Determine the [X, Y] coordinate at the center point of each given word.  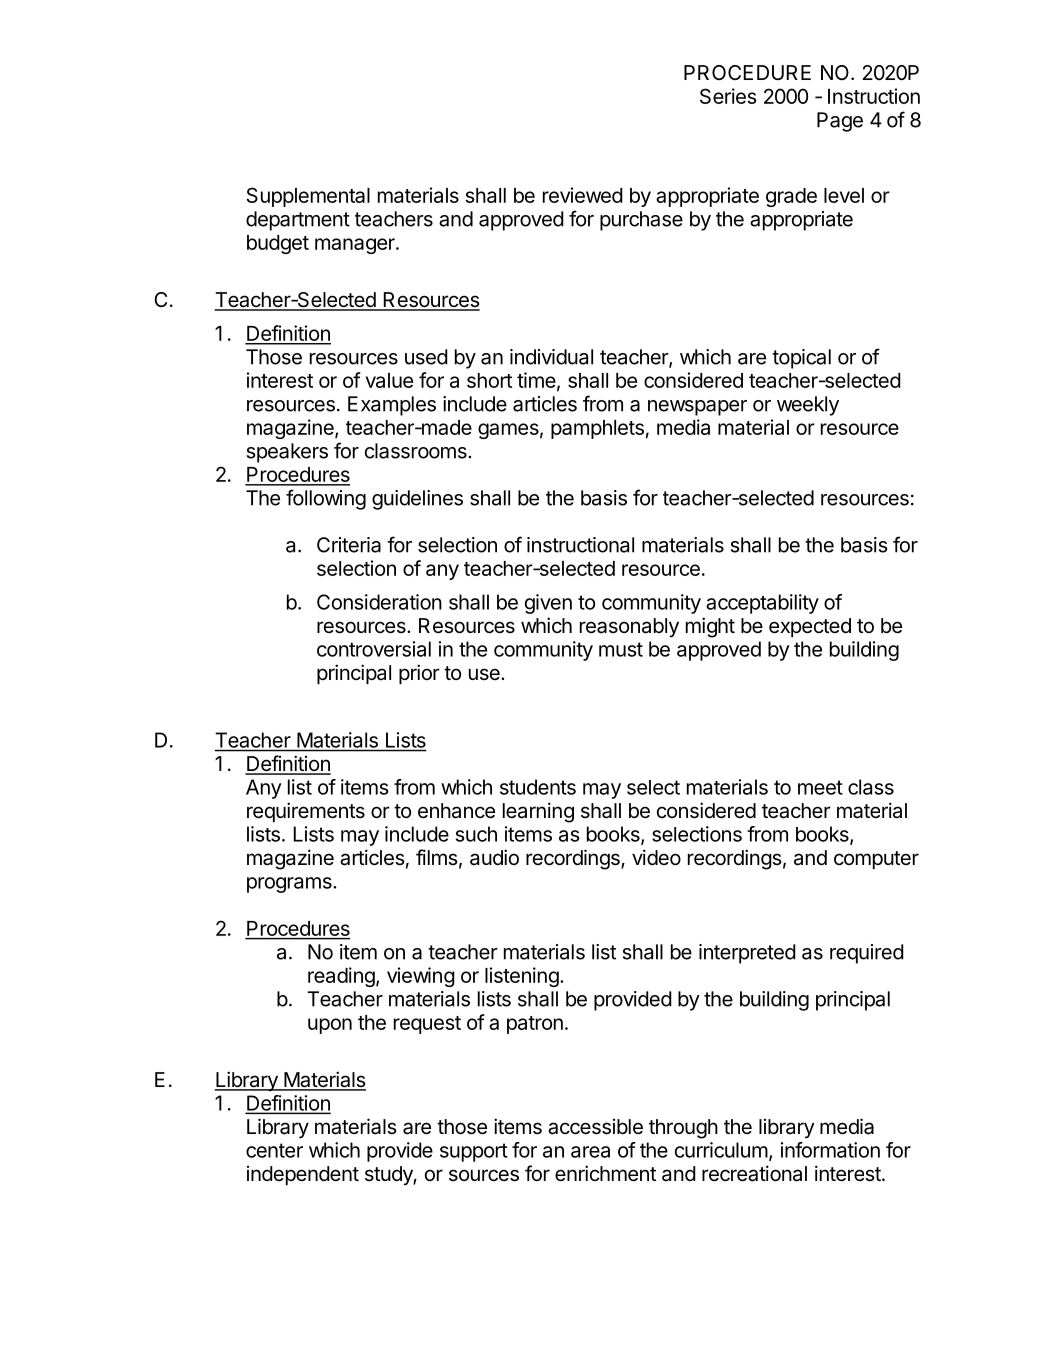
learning [538, 812]
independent [303, 1175]
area [590, 1152]
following [326, 499]
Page [840, 122]
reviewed [583, 195]
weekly [808, 406]
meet [820, 787]
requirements [306, 812]
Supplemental [308, 197]
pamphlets [597, 429]
